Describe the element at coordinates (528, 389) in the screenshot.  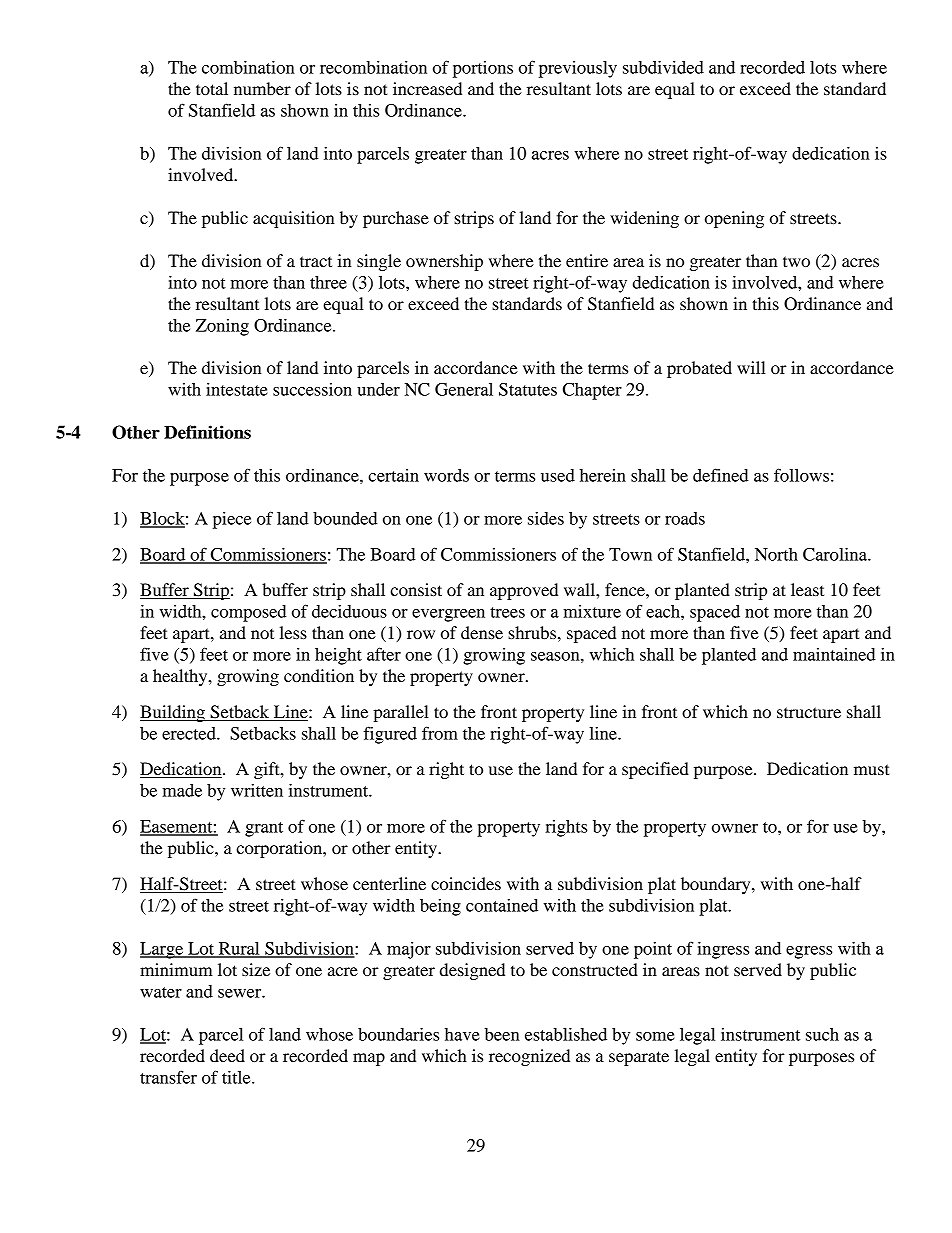
I see `Statutes` at that location.
